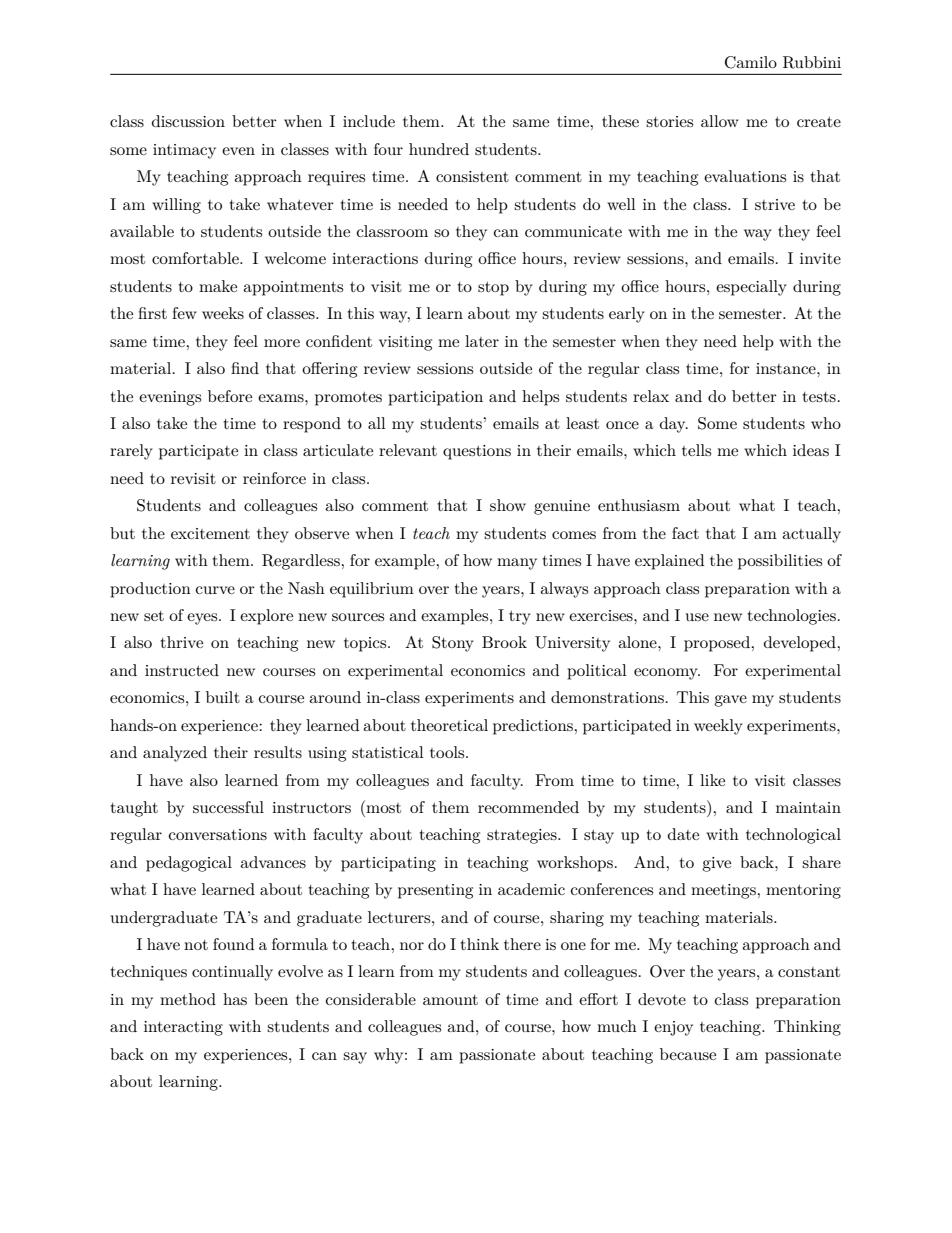 This image has width=952, height=1233. I want to click on many, so click(517, 564).
